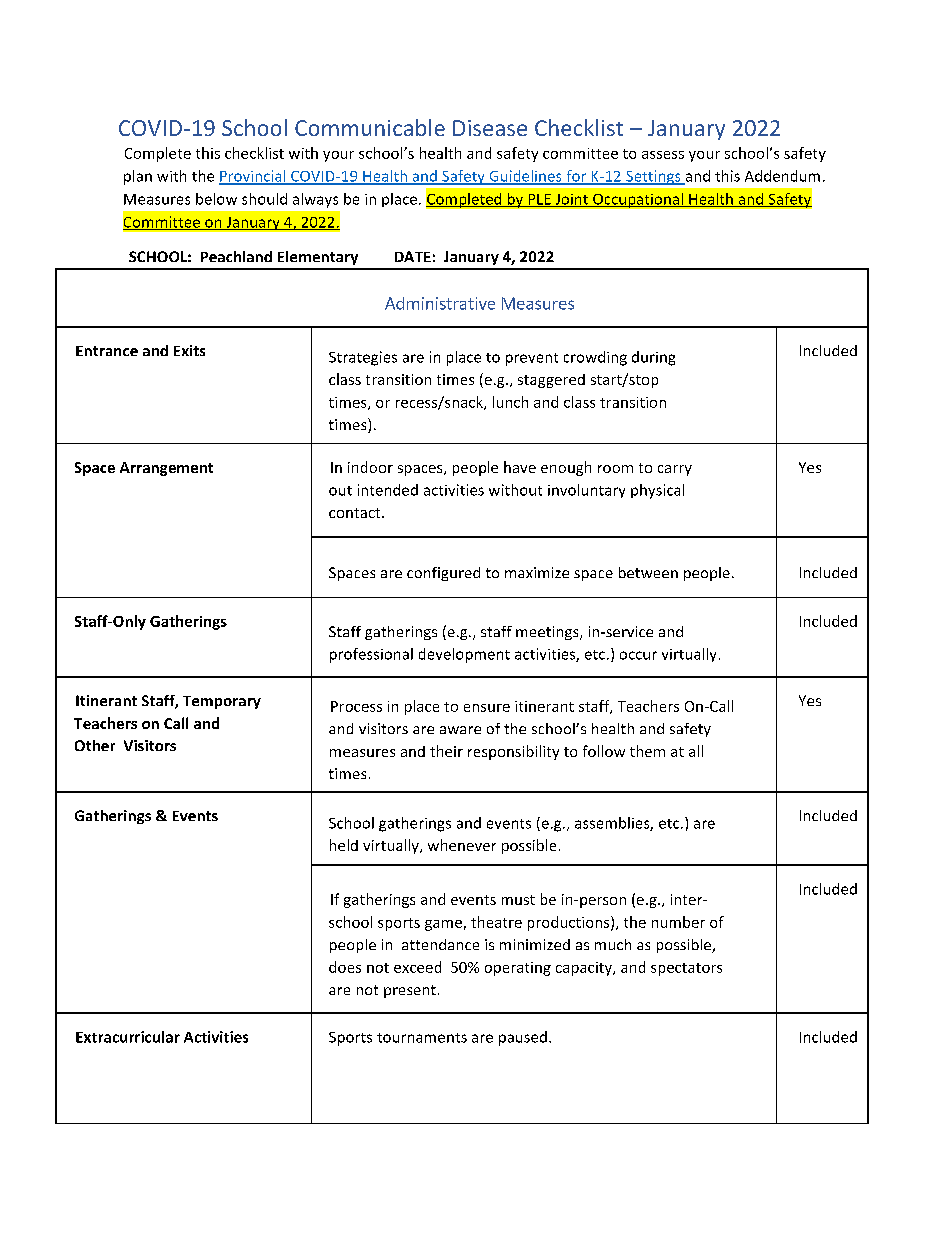  What do you see at coordinates (663, 155) in the screenshot?
I see `assess` at bounding box center [663, 155].
